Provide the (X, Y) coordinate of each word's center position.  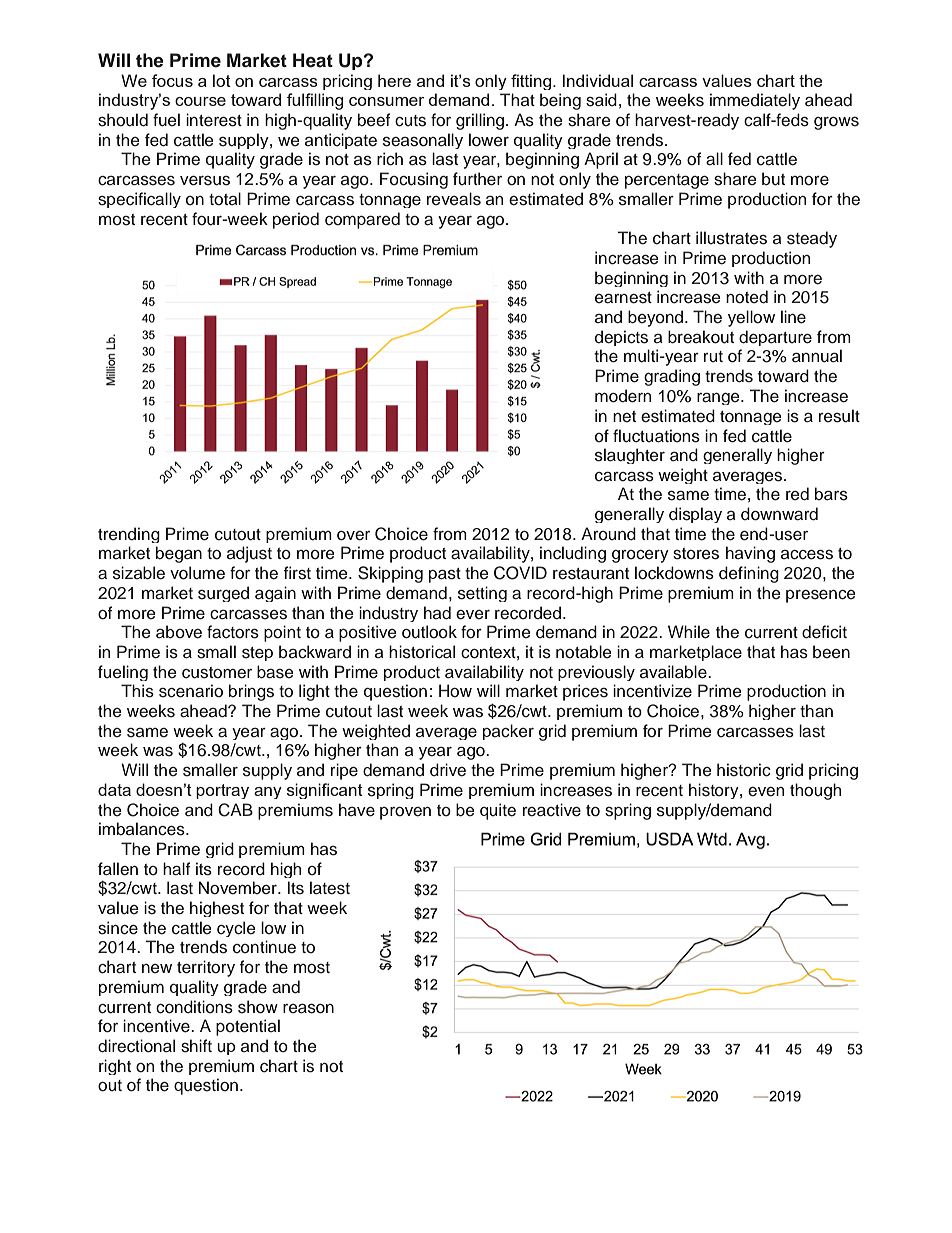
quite (498, 811)
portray (222, 791)
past (445, 575)
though (815, 791)
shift (196, 1046)
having (750, 554)
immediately (755, 101)
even (766, 792)
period (296, 220)
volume (197, 573)
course (200, 101)
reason (308, 1009)
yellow (751, 318)
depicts (621, 338)
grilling (481, 121)
